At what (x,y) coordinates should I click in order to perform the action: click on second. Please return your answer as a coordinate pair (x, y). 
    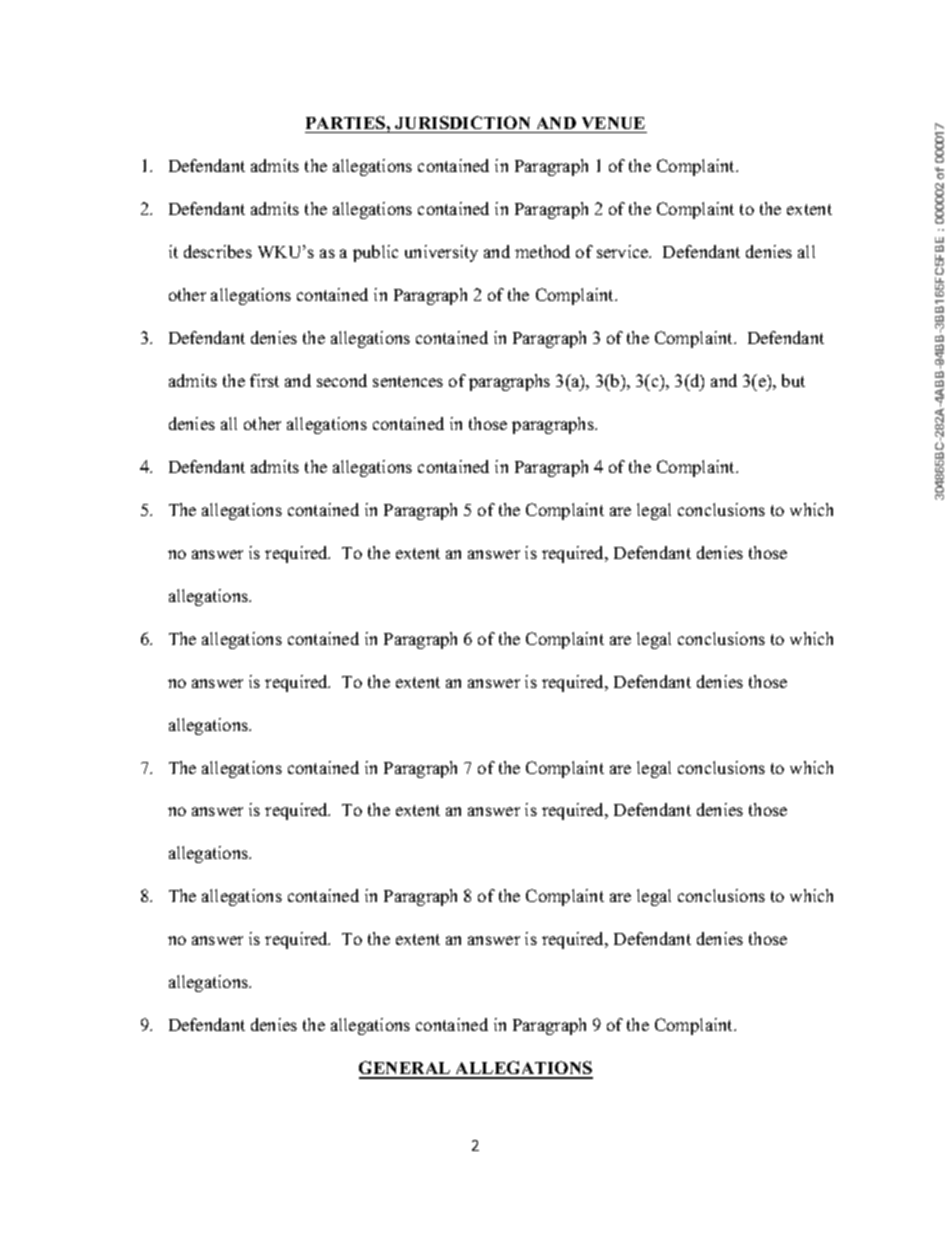
    Looking at the image, I should click on (342, 380).
